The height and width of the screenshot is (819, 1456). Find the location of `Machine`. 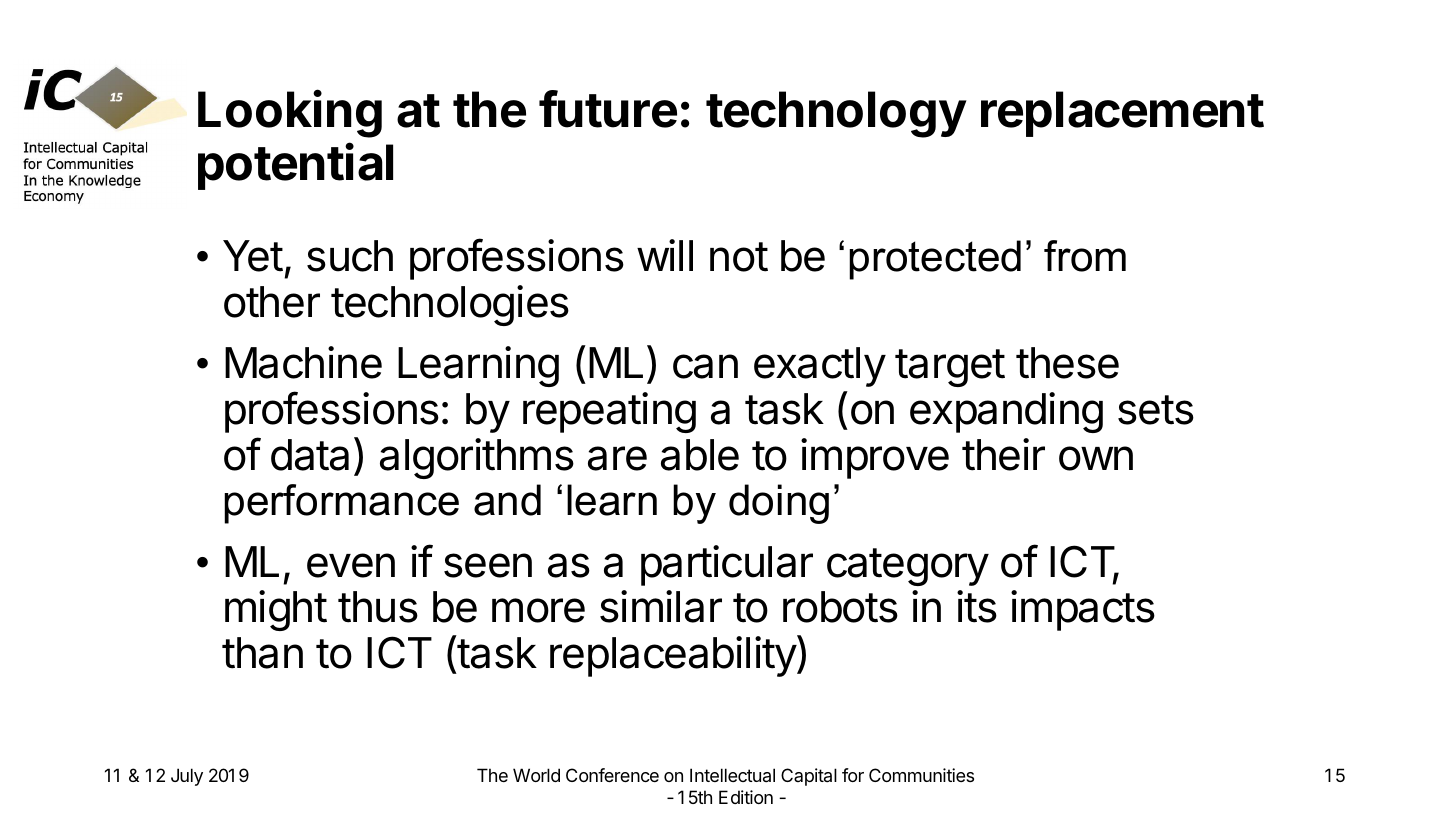

Machine is located at coordinates (303, 362).
